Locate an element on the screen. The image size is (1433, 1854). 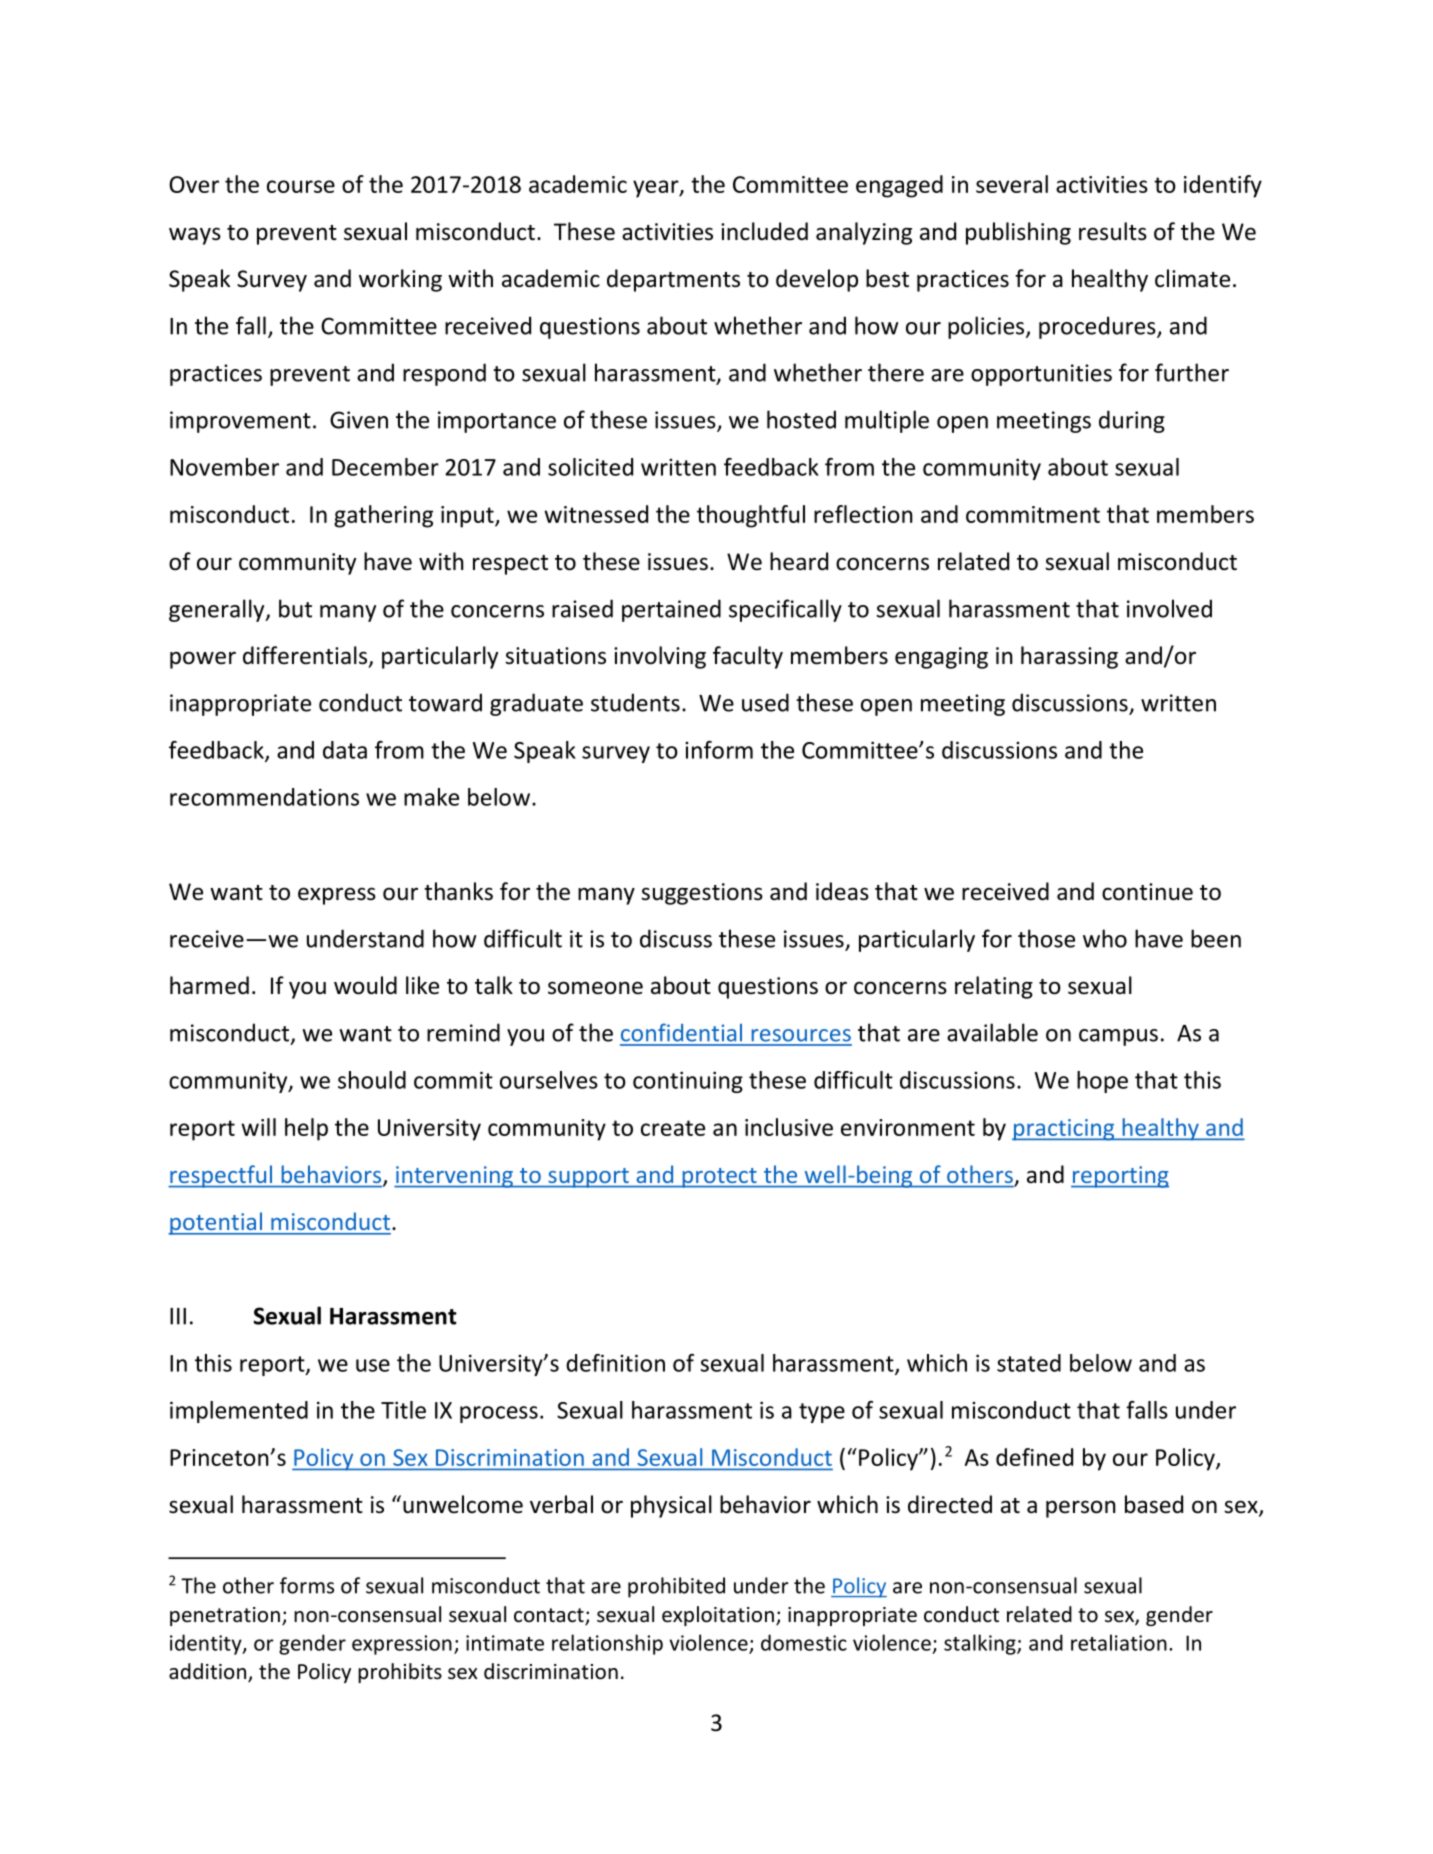
forms is located at coordinates (307, 1585).
